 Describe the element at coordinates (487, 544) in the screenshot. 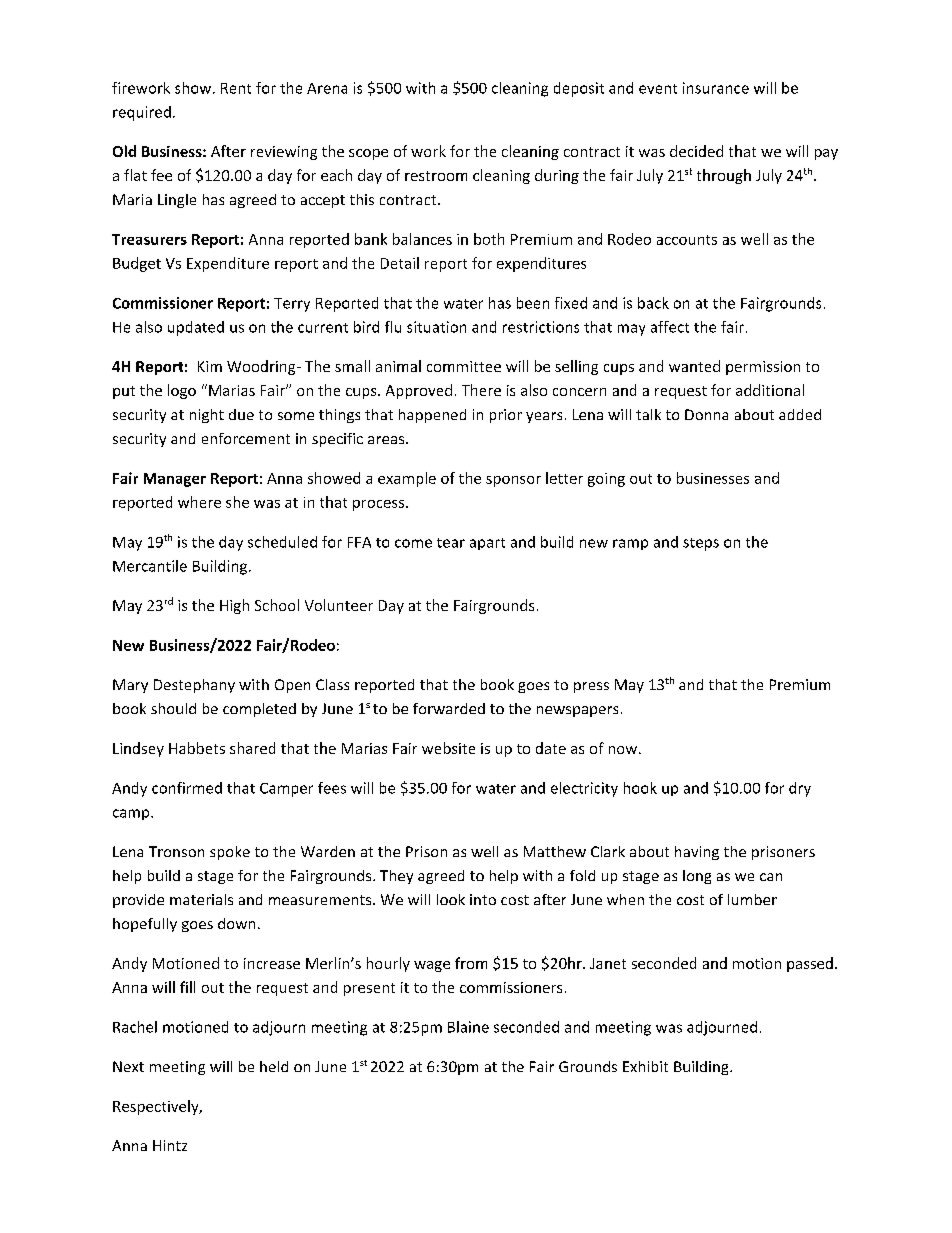

I see `apart` at that location.
